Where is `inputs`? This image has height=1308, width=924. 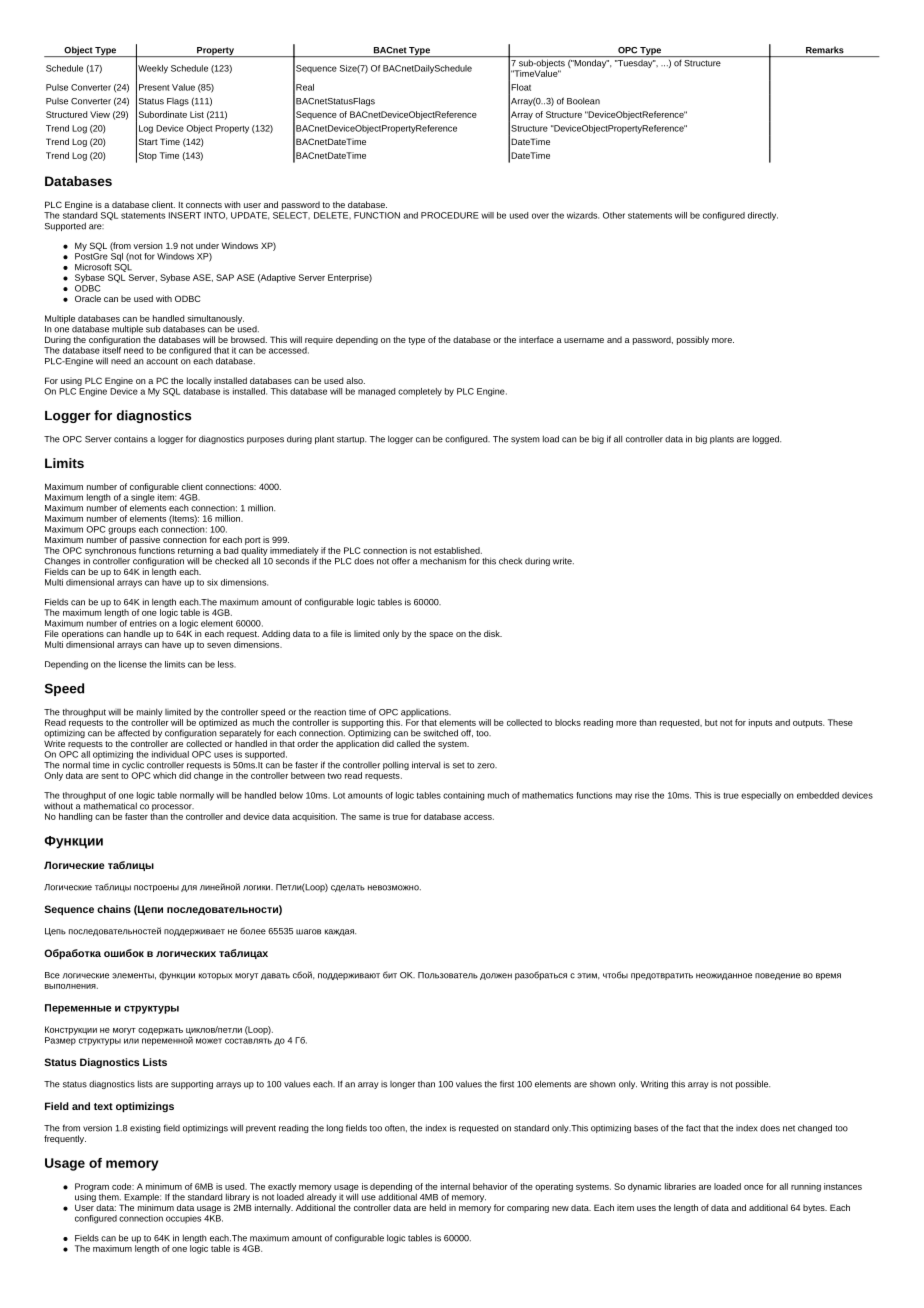 inputs is located at coordinates (760, 723).
